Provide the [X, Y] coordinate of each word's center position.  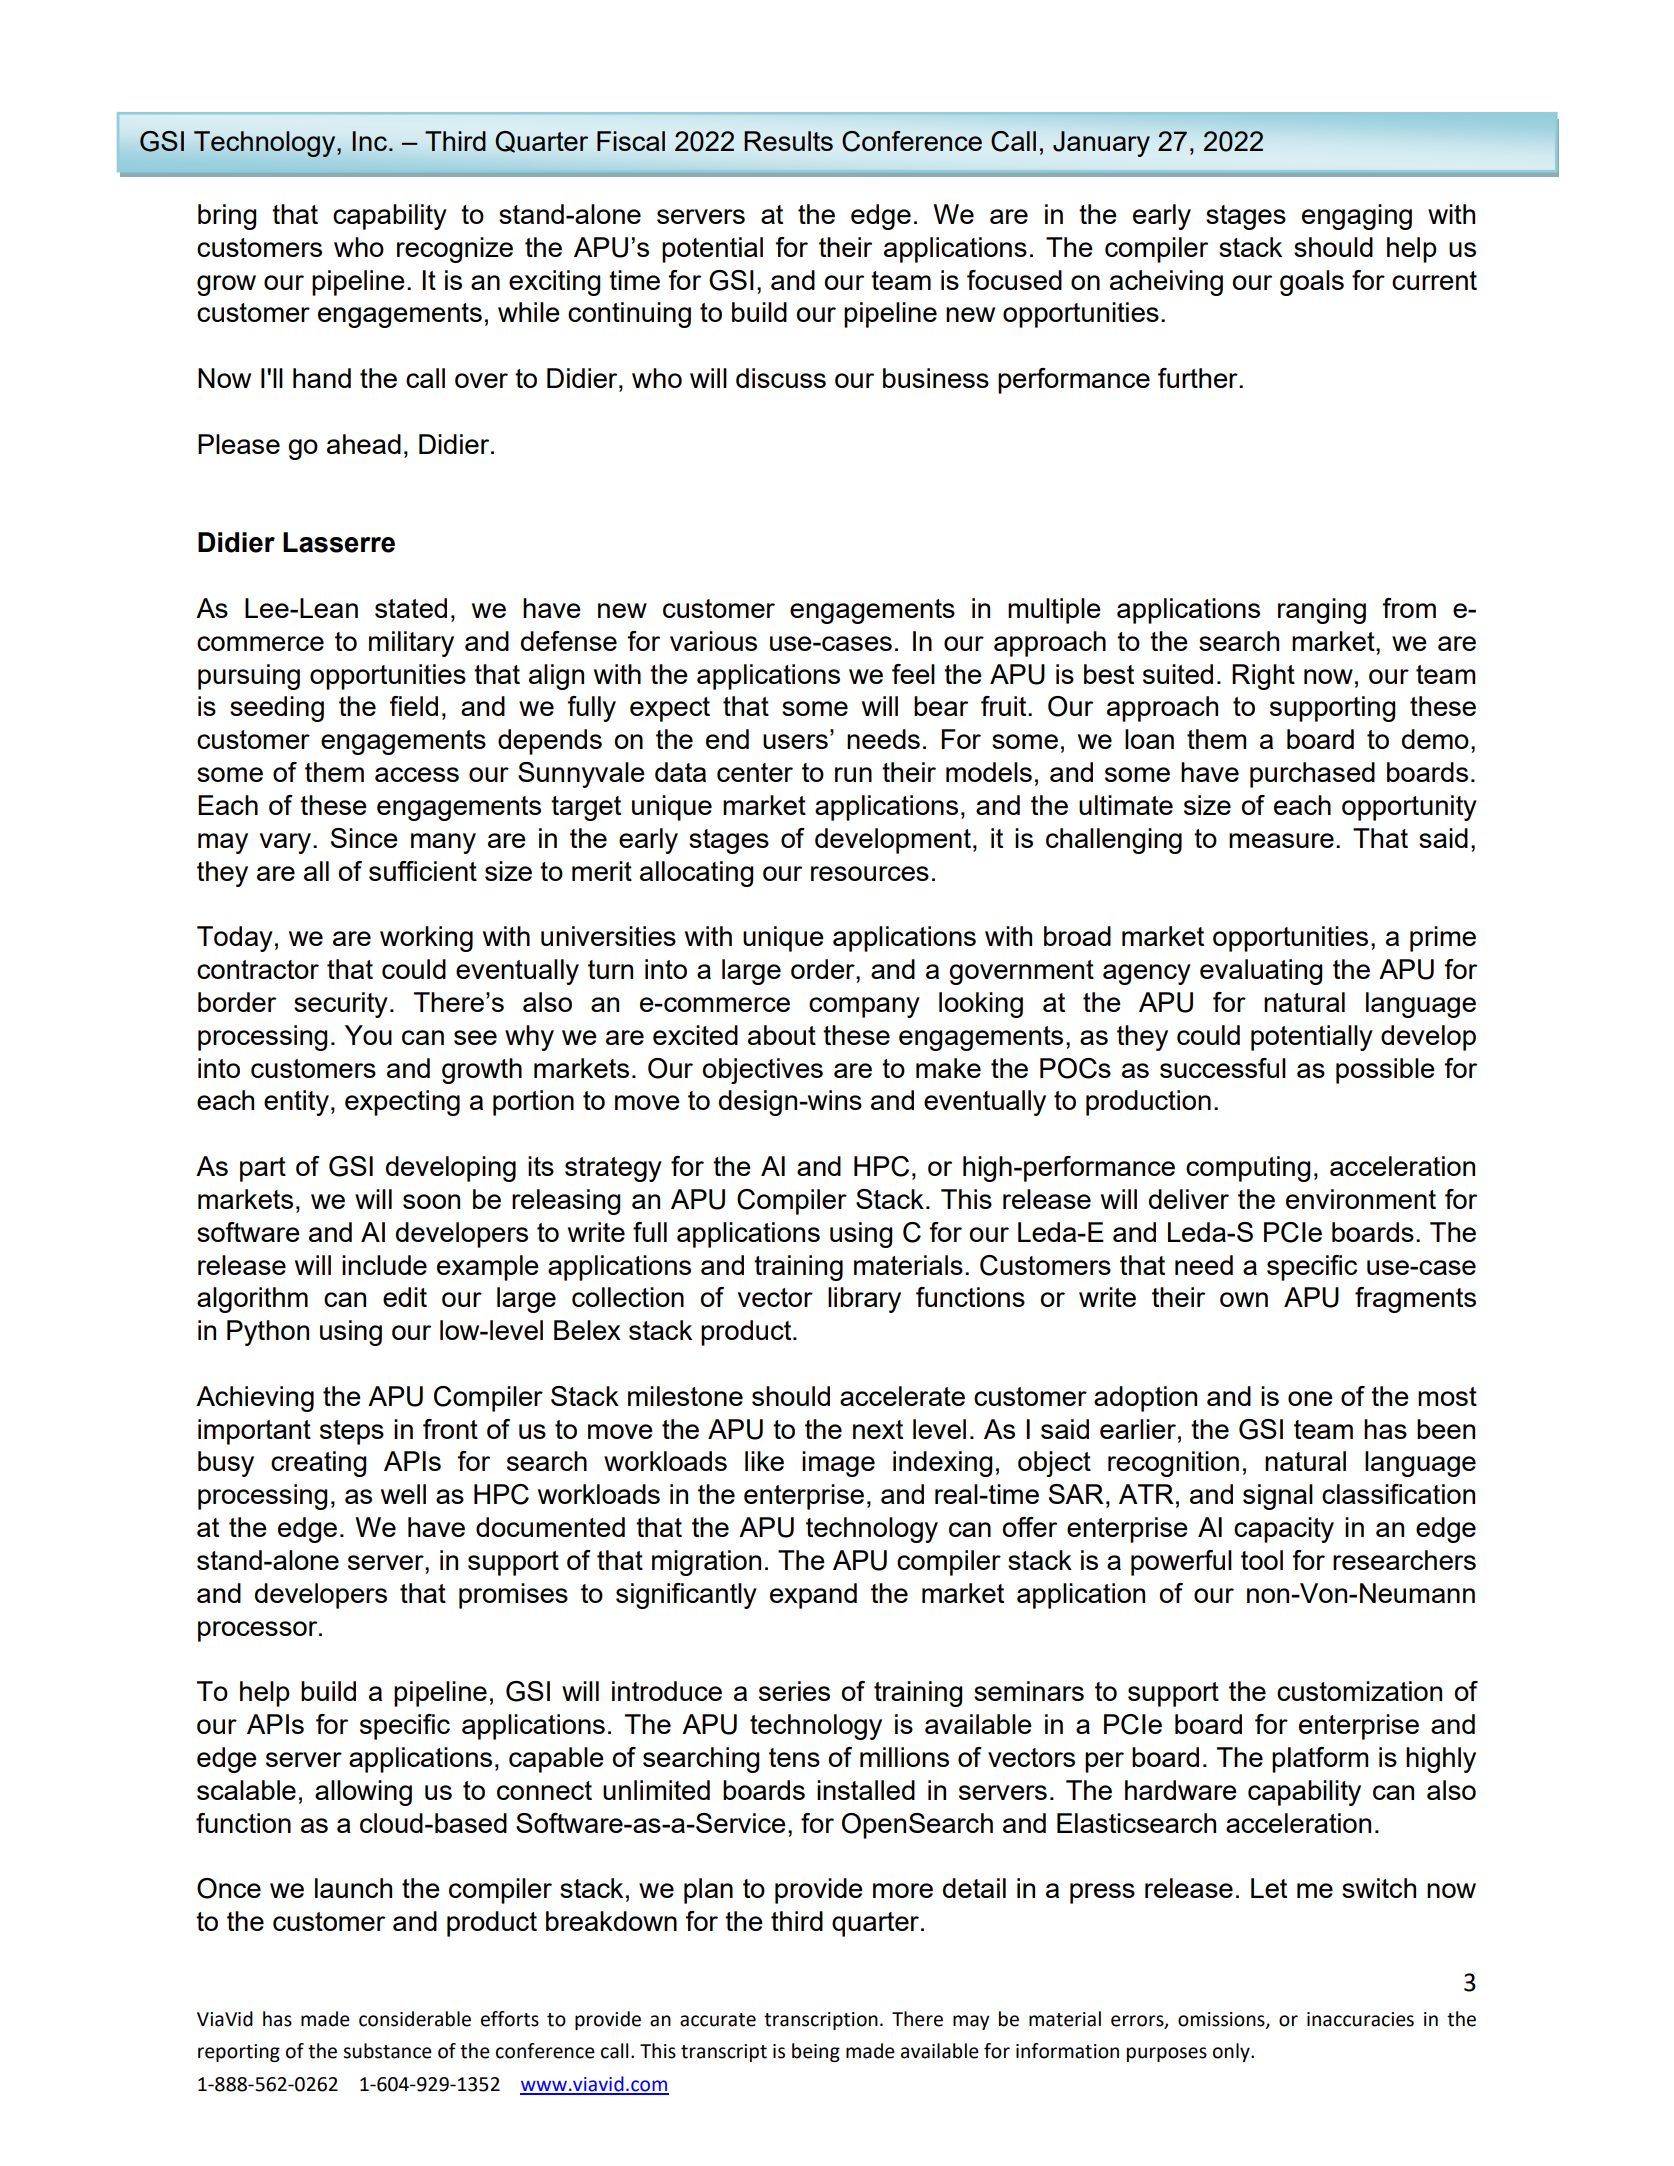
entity [296, 1103]
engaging [1357, 217]
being [816, 2052]
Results [788, 141]
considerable [415, 2019]
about [782, 1035]
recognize [455, 250]
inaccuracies [1360, 2019]
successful [1223, 1068]
